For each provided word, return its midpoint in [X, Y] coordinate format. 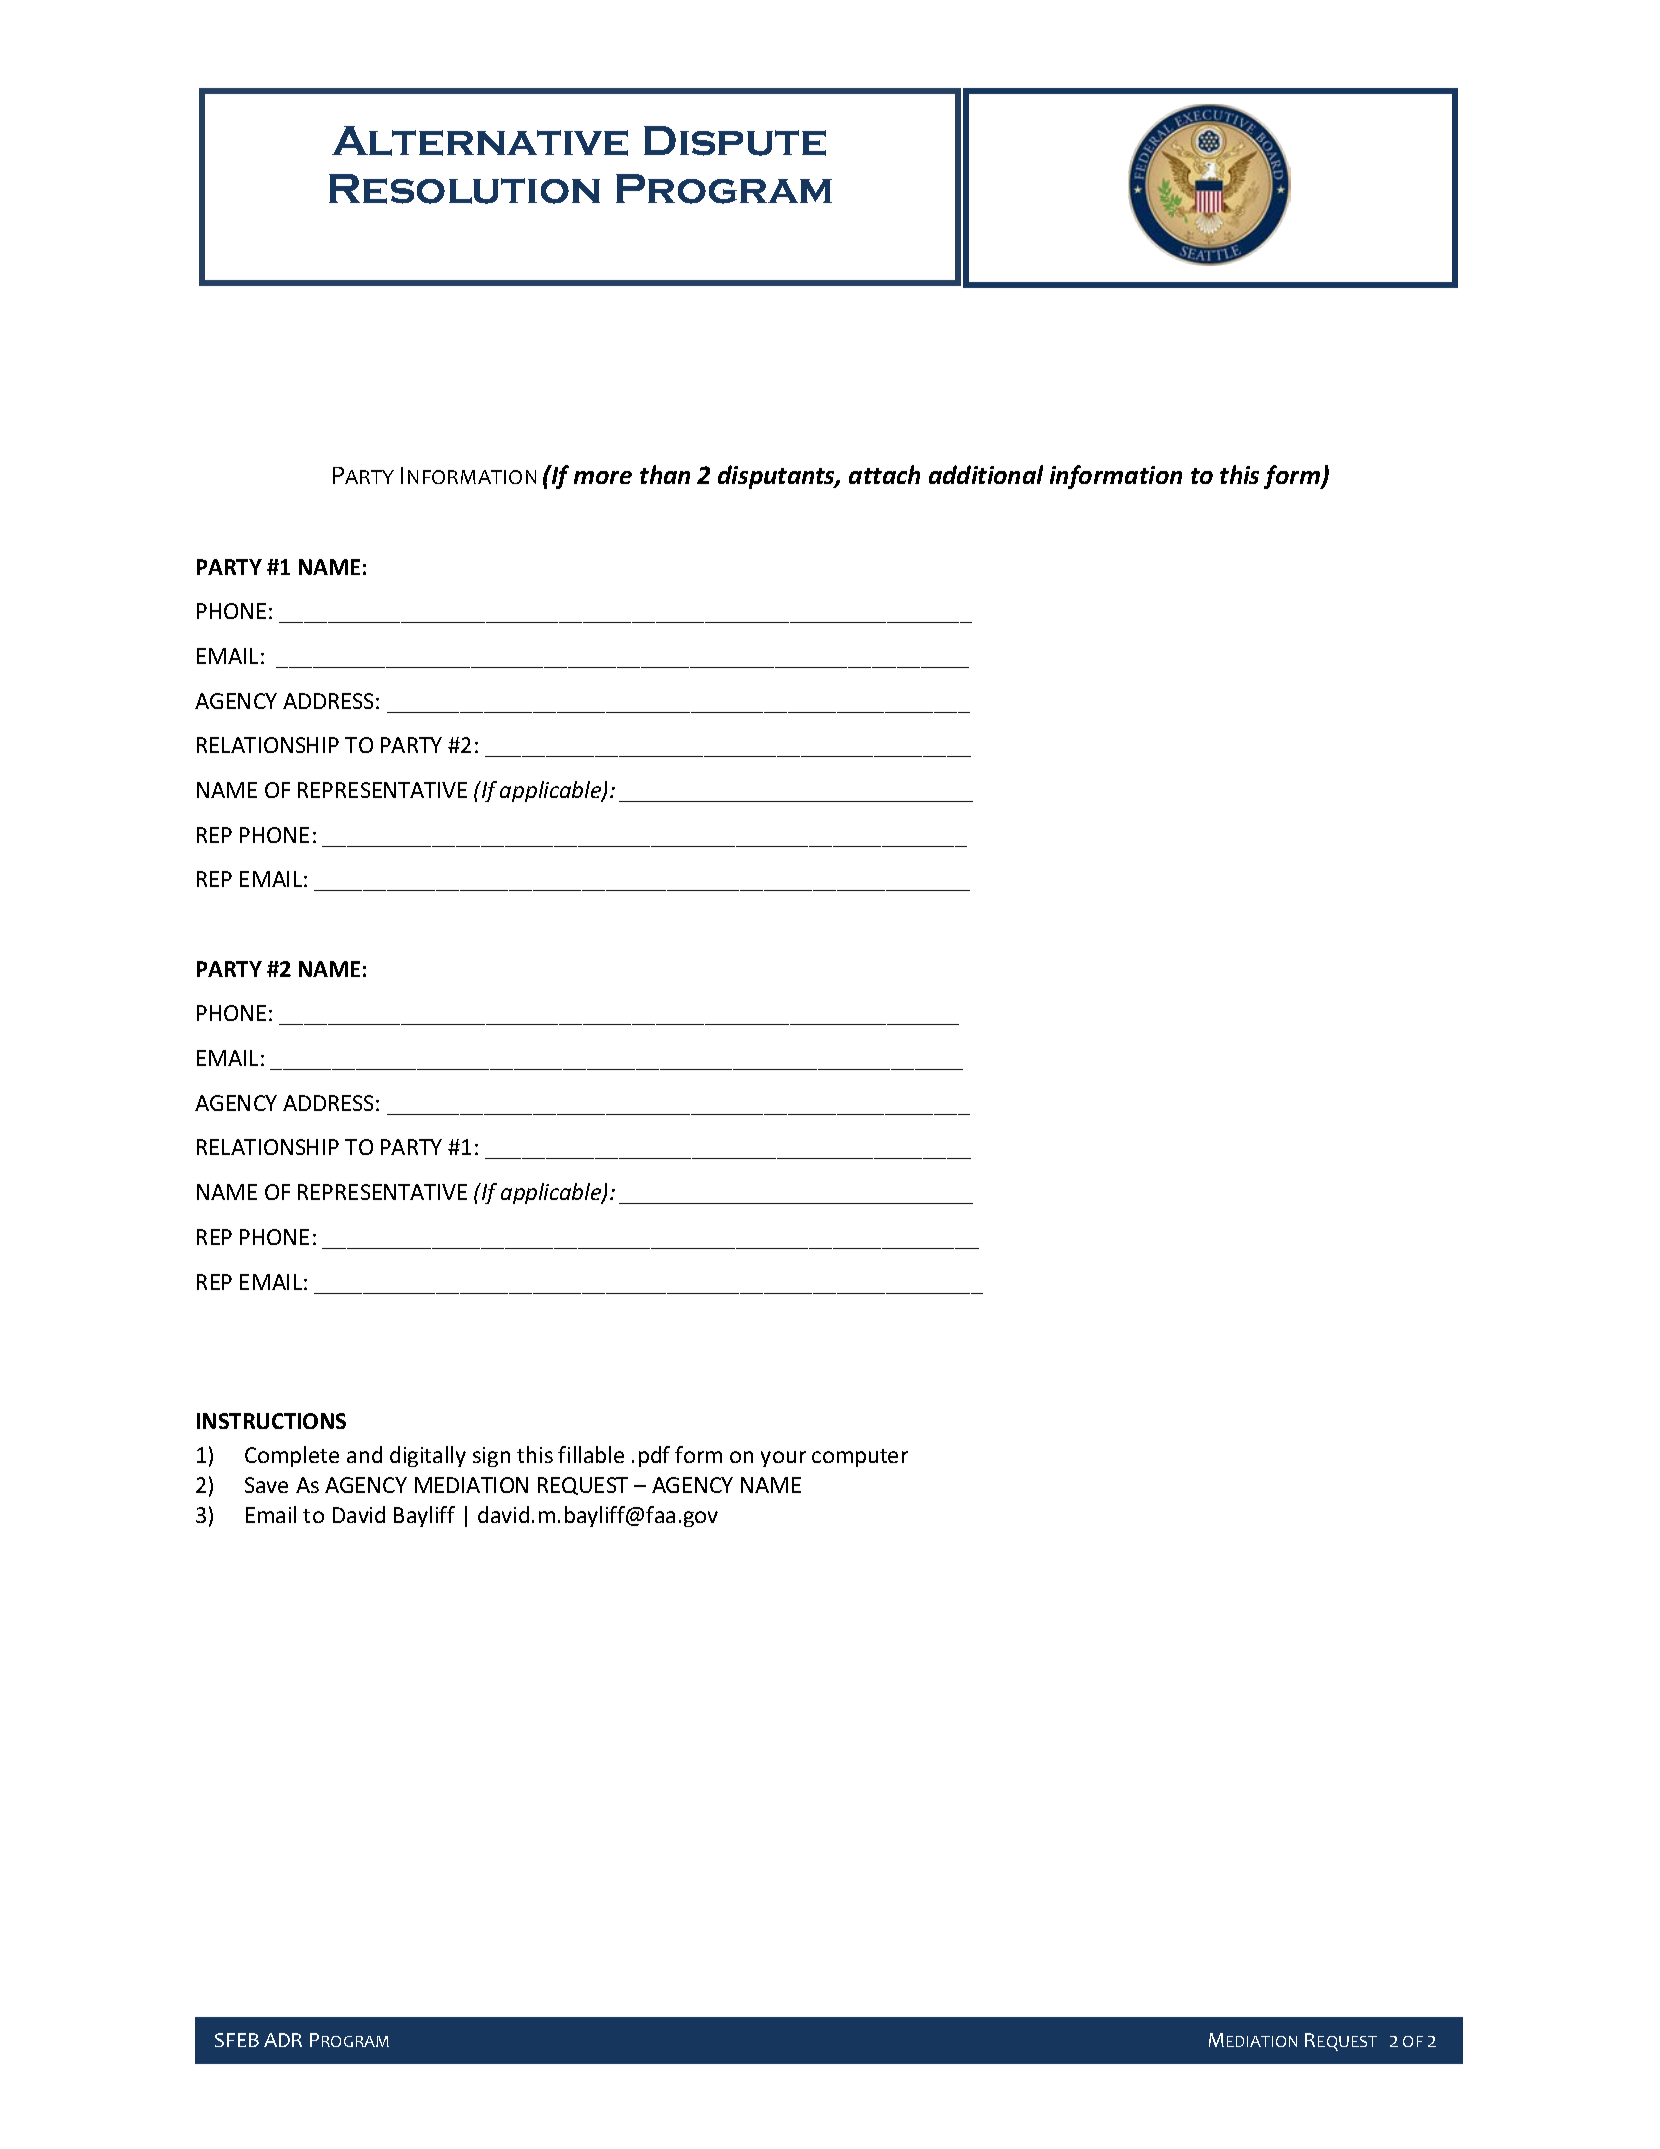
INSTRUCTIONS [271, 1421]
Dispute [735, 141]
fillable [591, 1454]
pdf [654, 1456]
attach [884, 474]
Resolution [464, 189]
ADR [283, 2040]
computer [860, 1458]
